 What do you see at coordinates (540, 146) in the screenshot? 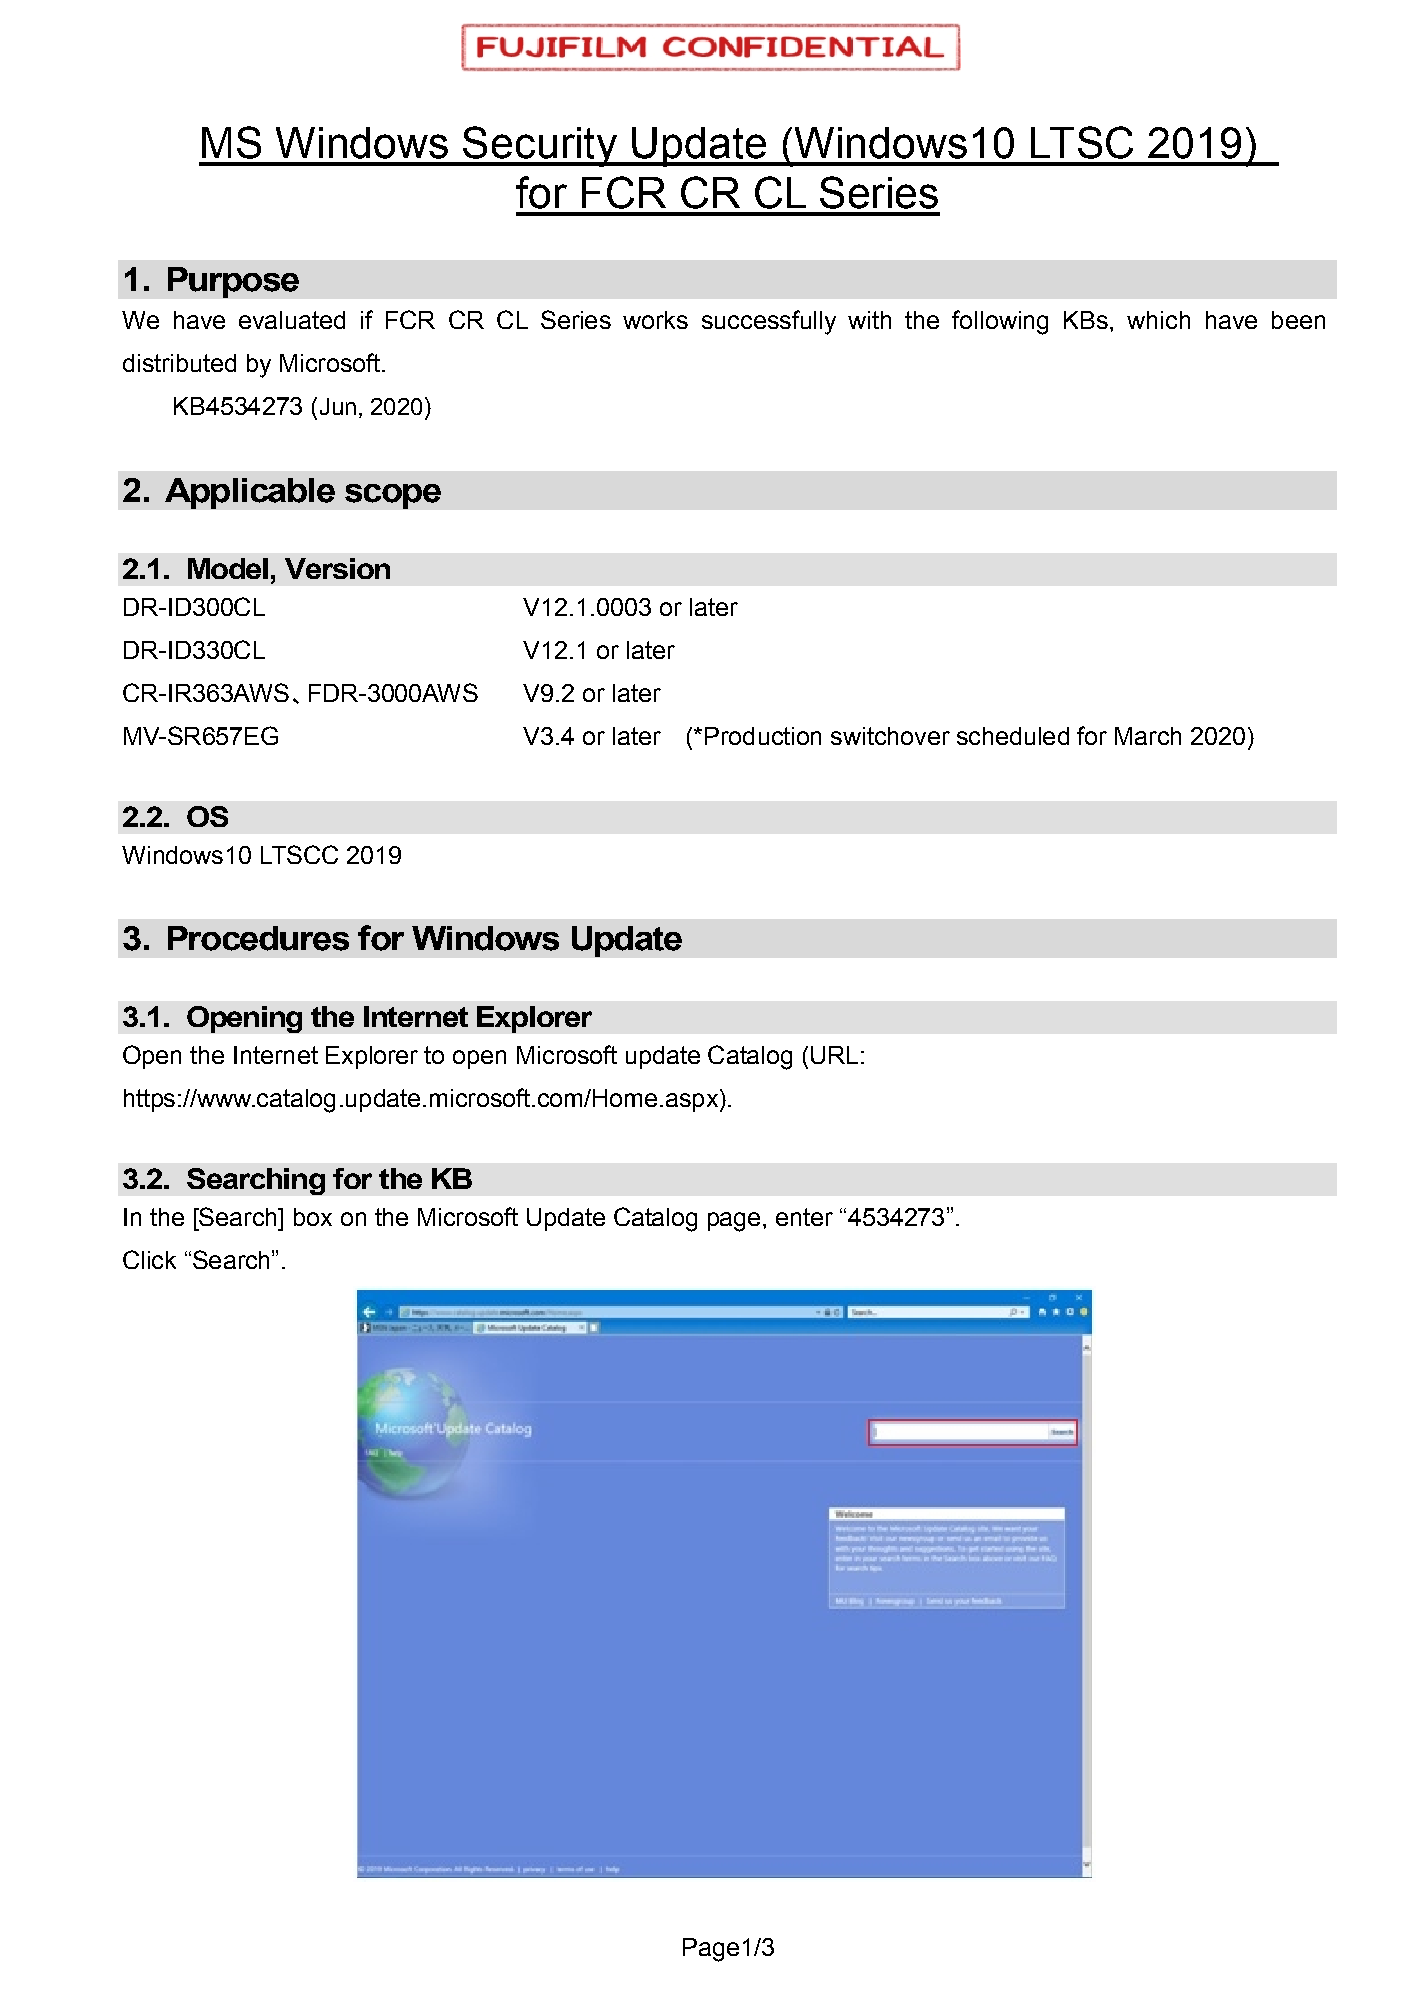
I see `Security` at bounding box center [540, 146].
